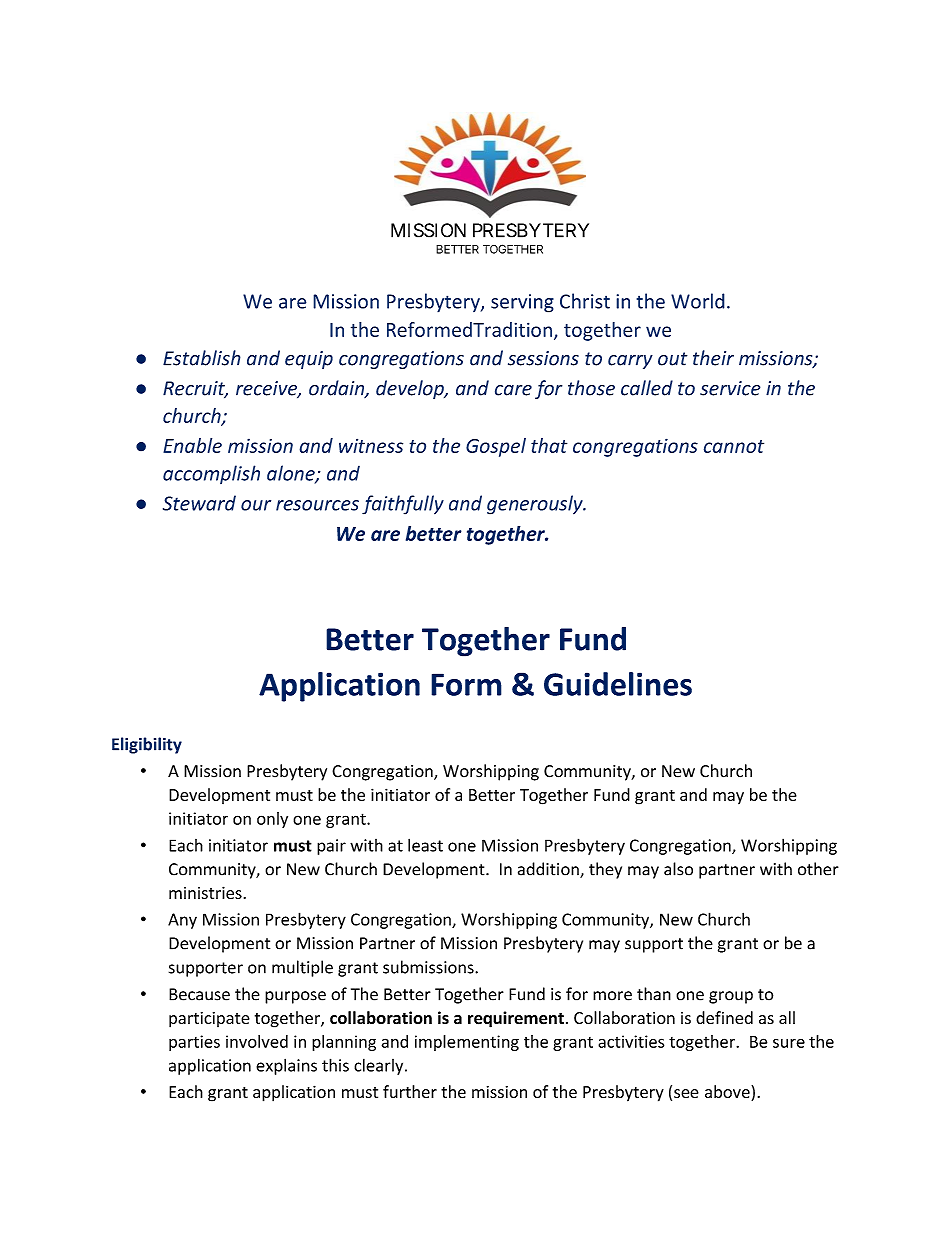 This screenshot has width=952, height=1233. Describe the element at coordinates (425, 845) in the screenshot. I see `least` at that location.
